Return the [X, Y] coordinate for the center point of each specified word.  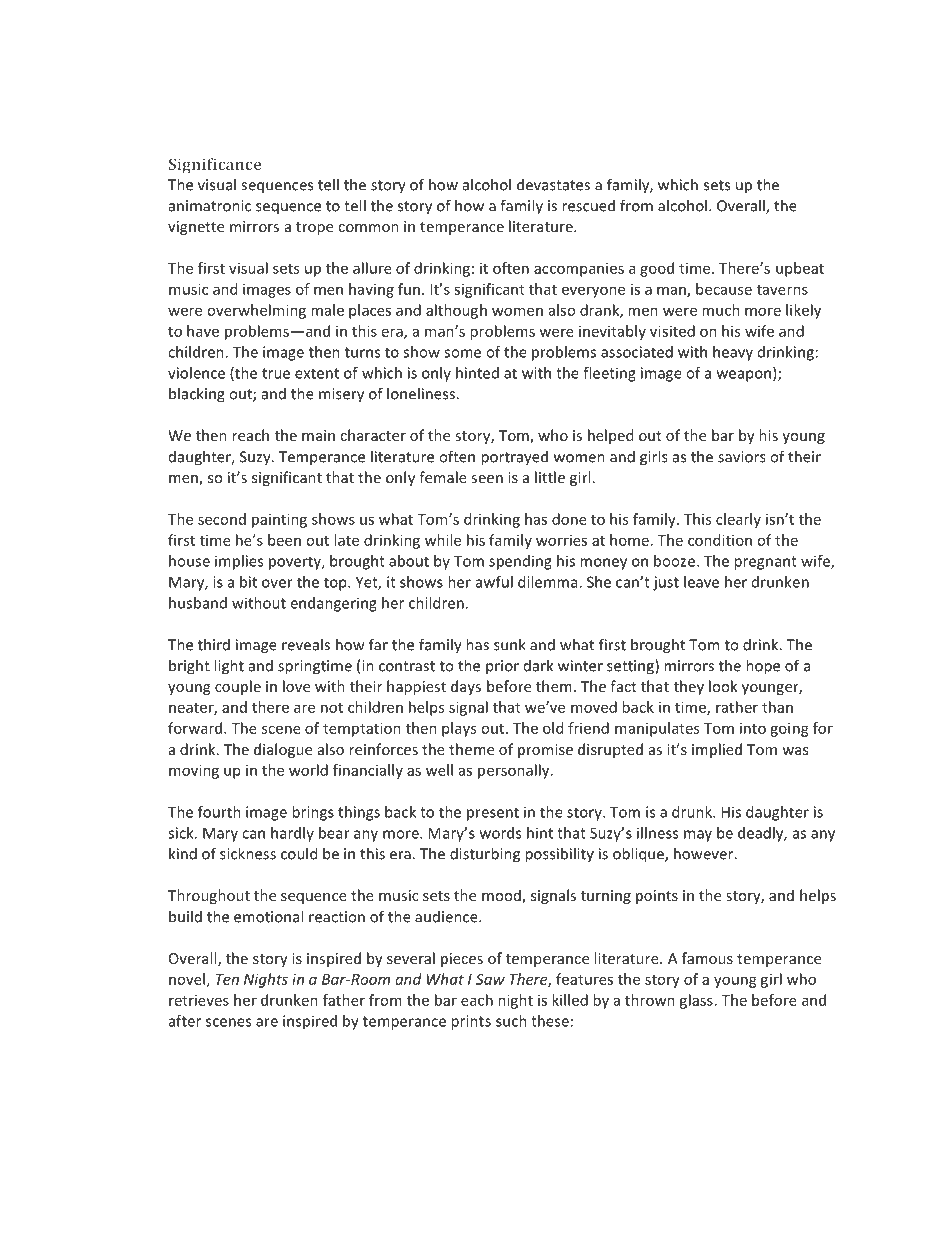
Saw [490, 979]
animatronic [210, 206]
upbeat [800, 269]
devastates [553, 184]
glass [696, 1001]
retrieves [199, 1000]
